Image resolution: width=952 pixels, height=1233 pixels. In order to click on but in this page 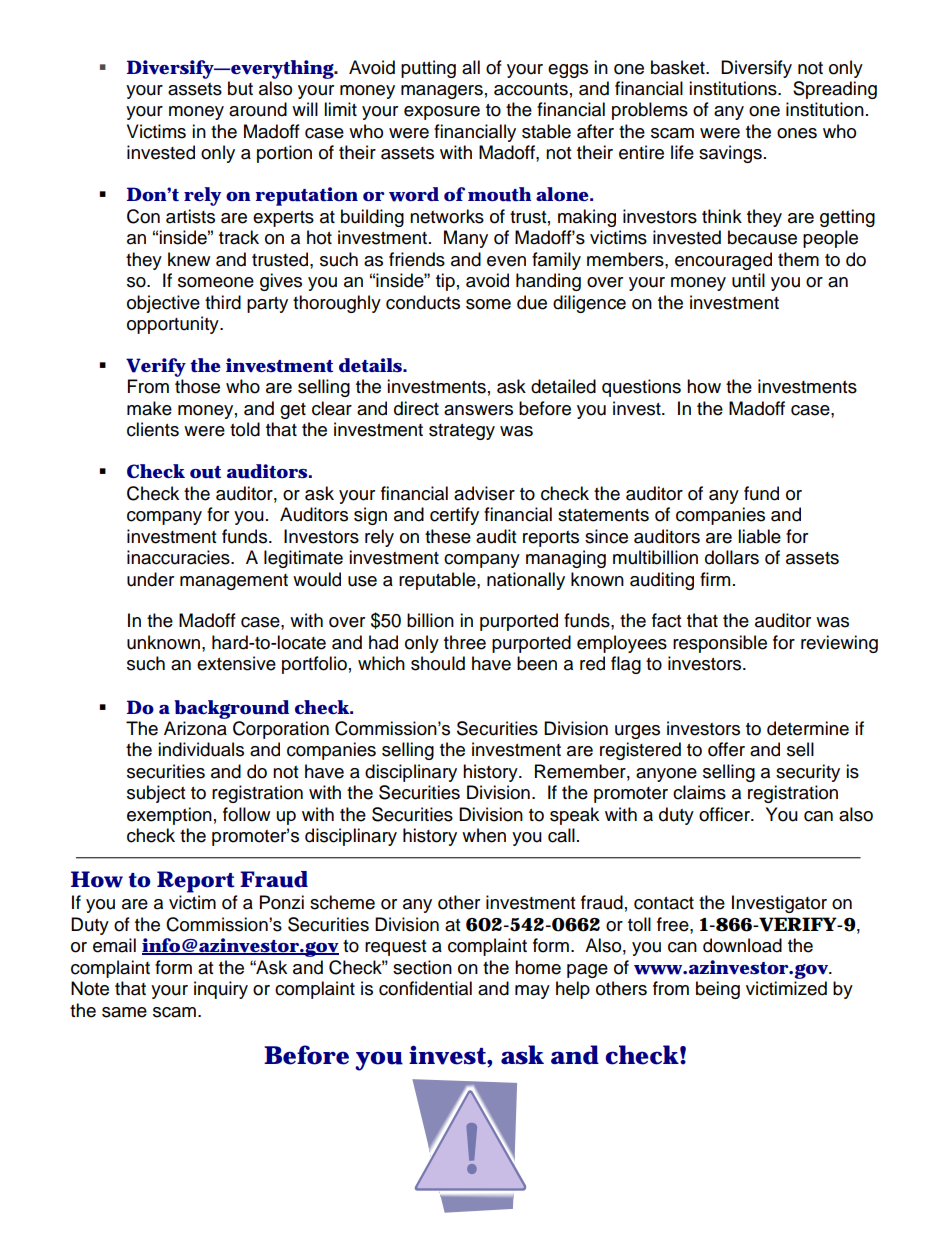, I will do `click(240, 88)`.
